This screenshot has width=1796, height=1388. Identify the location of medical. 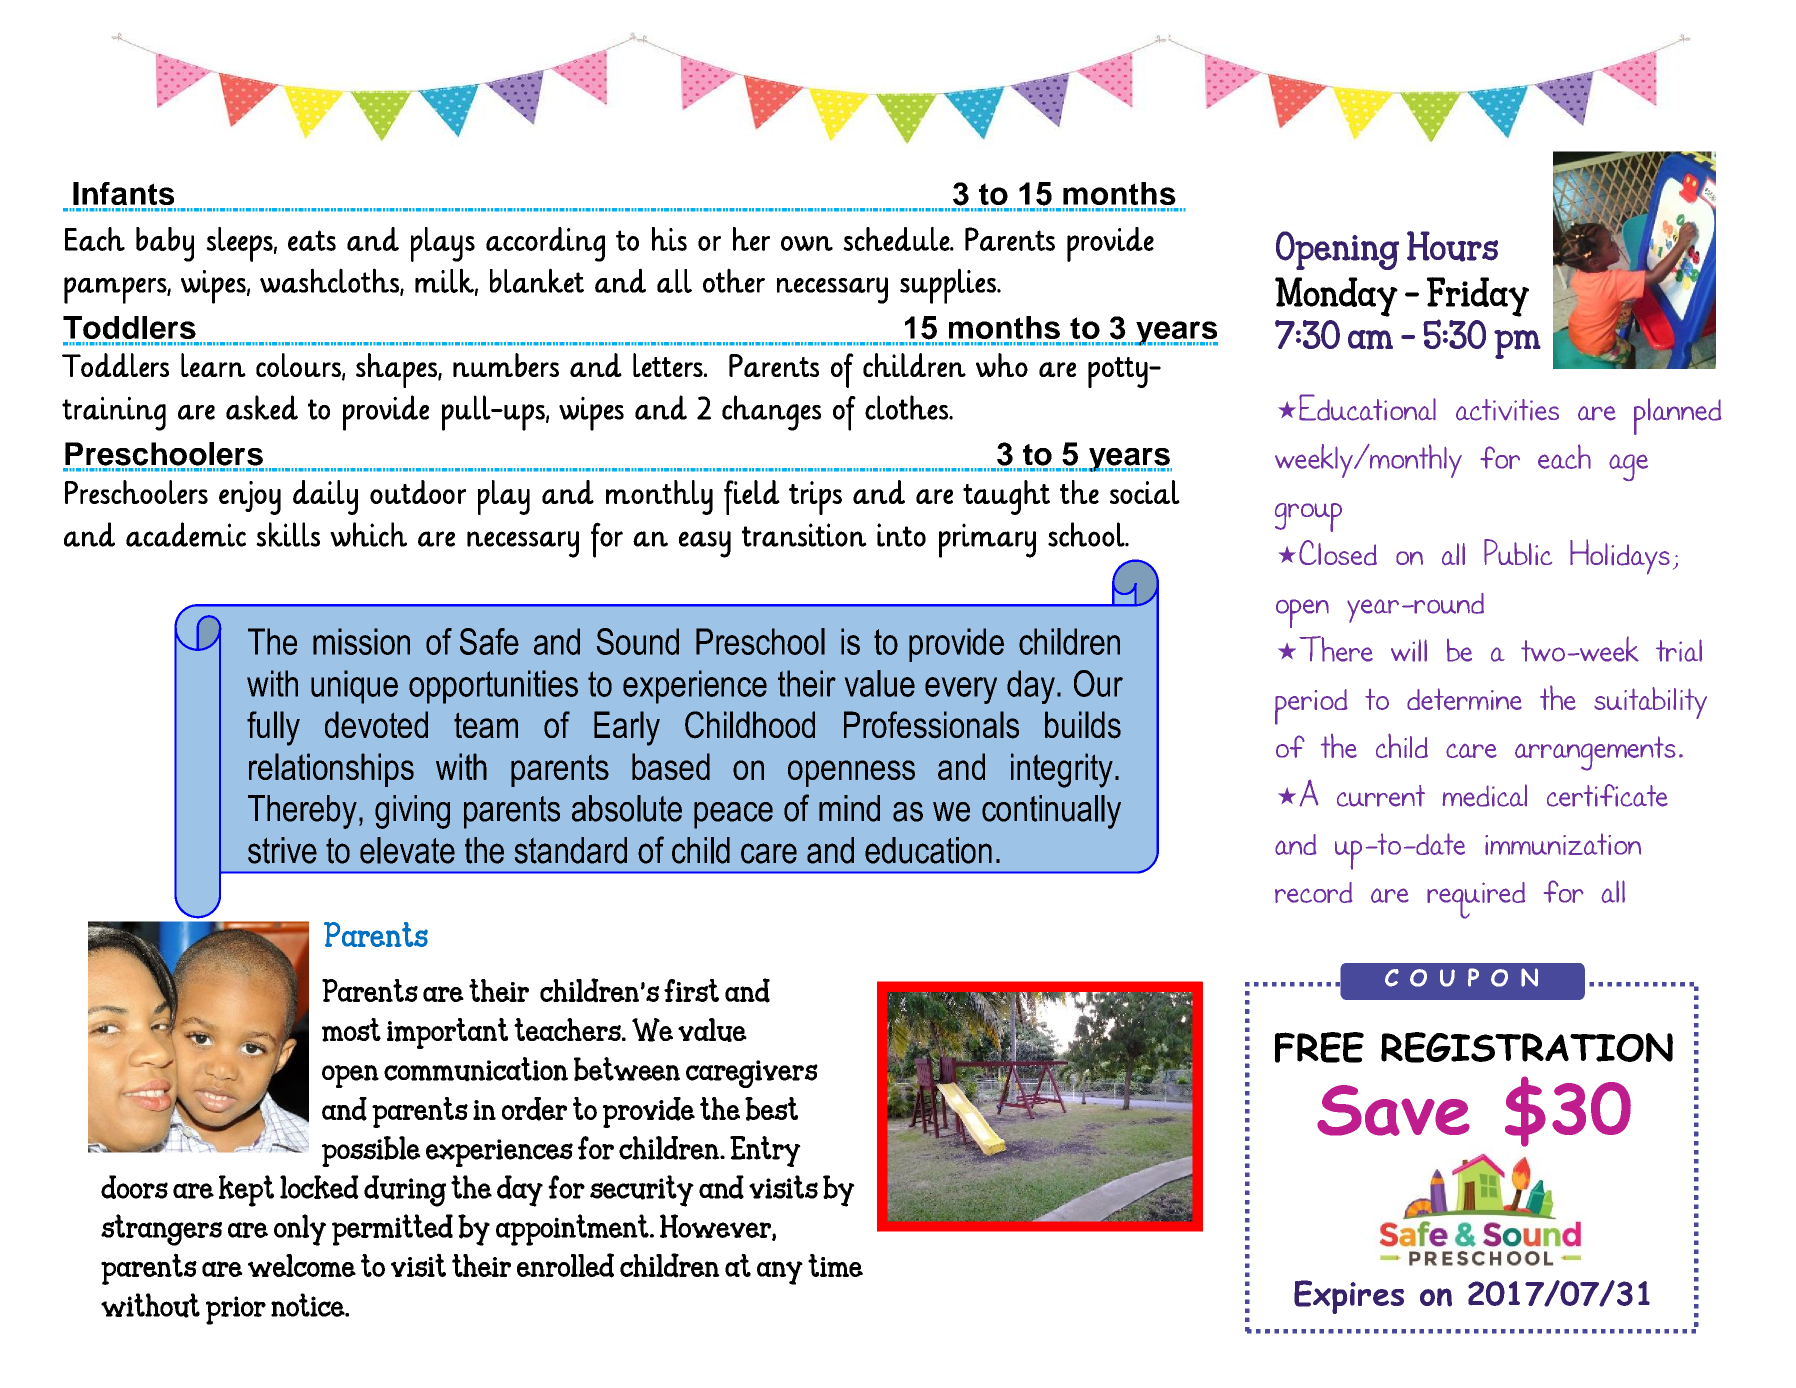
(1484, 795).
